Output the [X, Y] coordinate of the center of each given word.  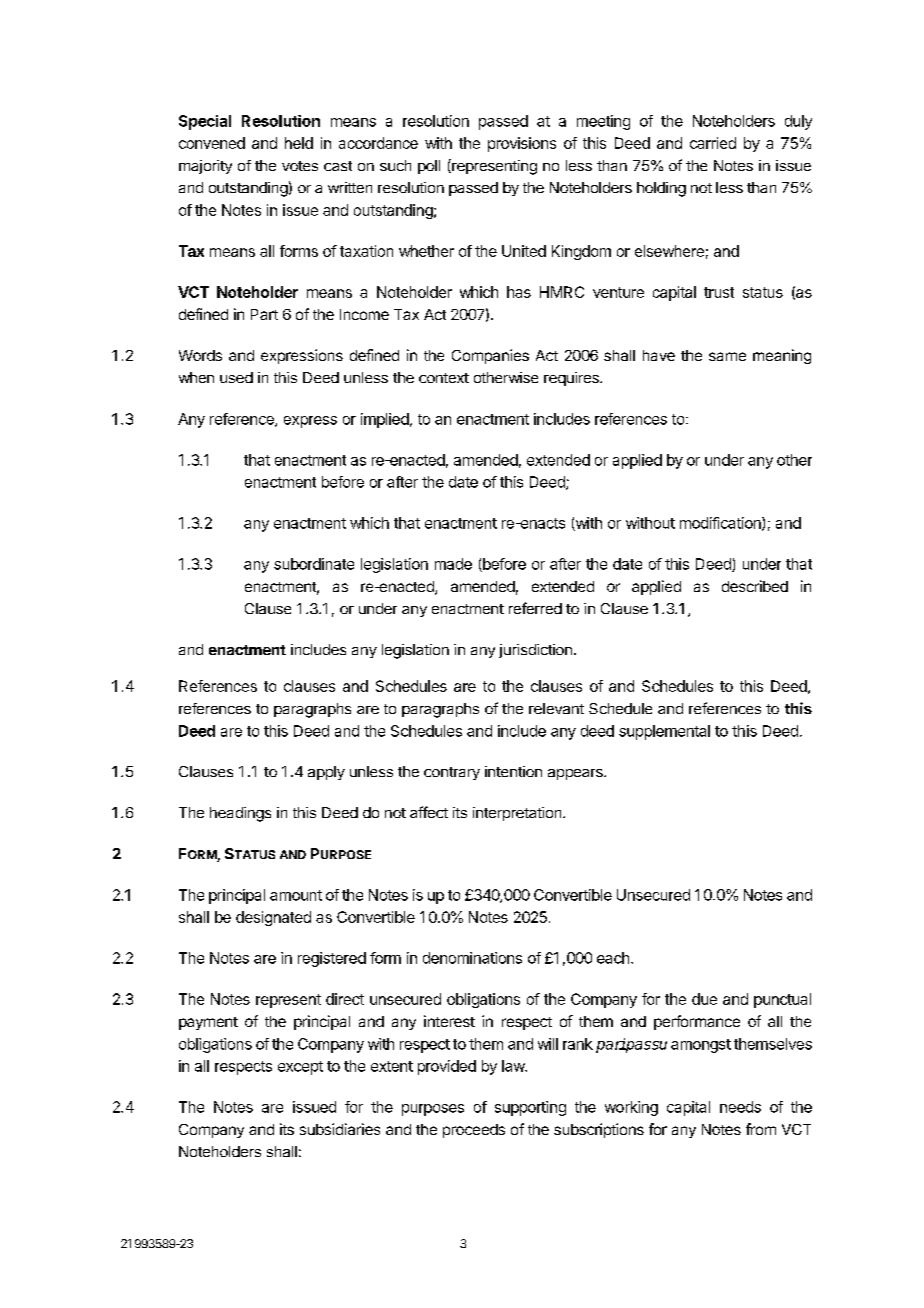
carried [713, 143]
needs [740, 1107]
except [300, 1068]
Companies [490, 356]
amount [296, 895]
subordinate [314, 564]
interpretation [518, 814]
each [613, 958]
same [727, 356]
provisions [522, 144]
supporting [530, 1108]
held [299, 143]
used [236, 377]
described [755, 586]
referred [535, 608]
